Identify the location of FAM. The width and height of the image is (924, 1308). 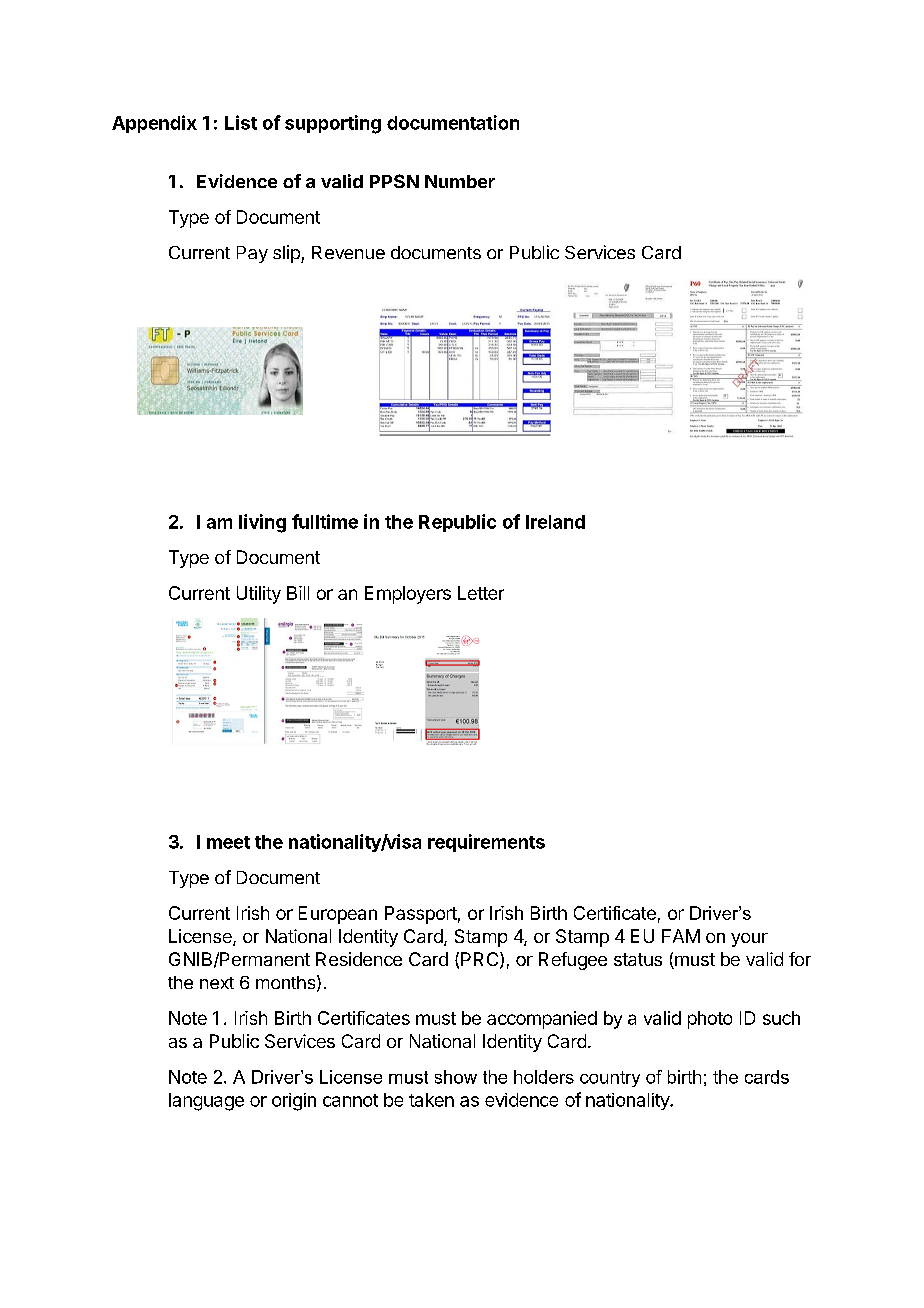
(681, 936).
